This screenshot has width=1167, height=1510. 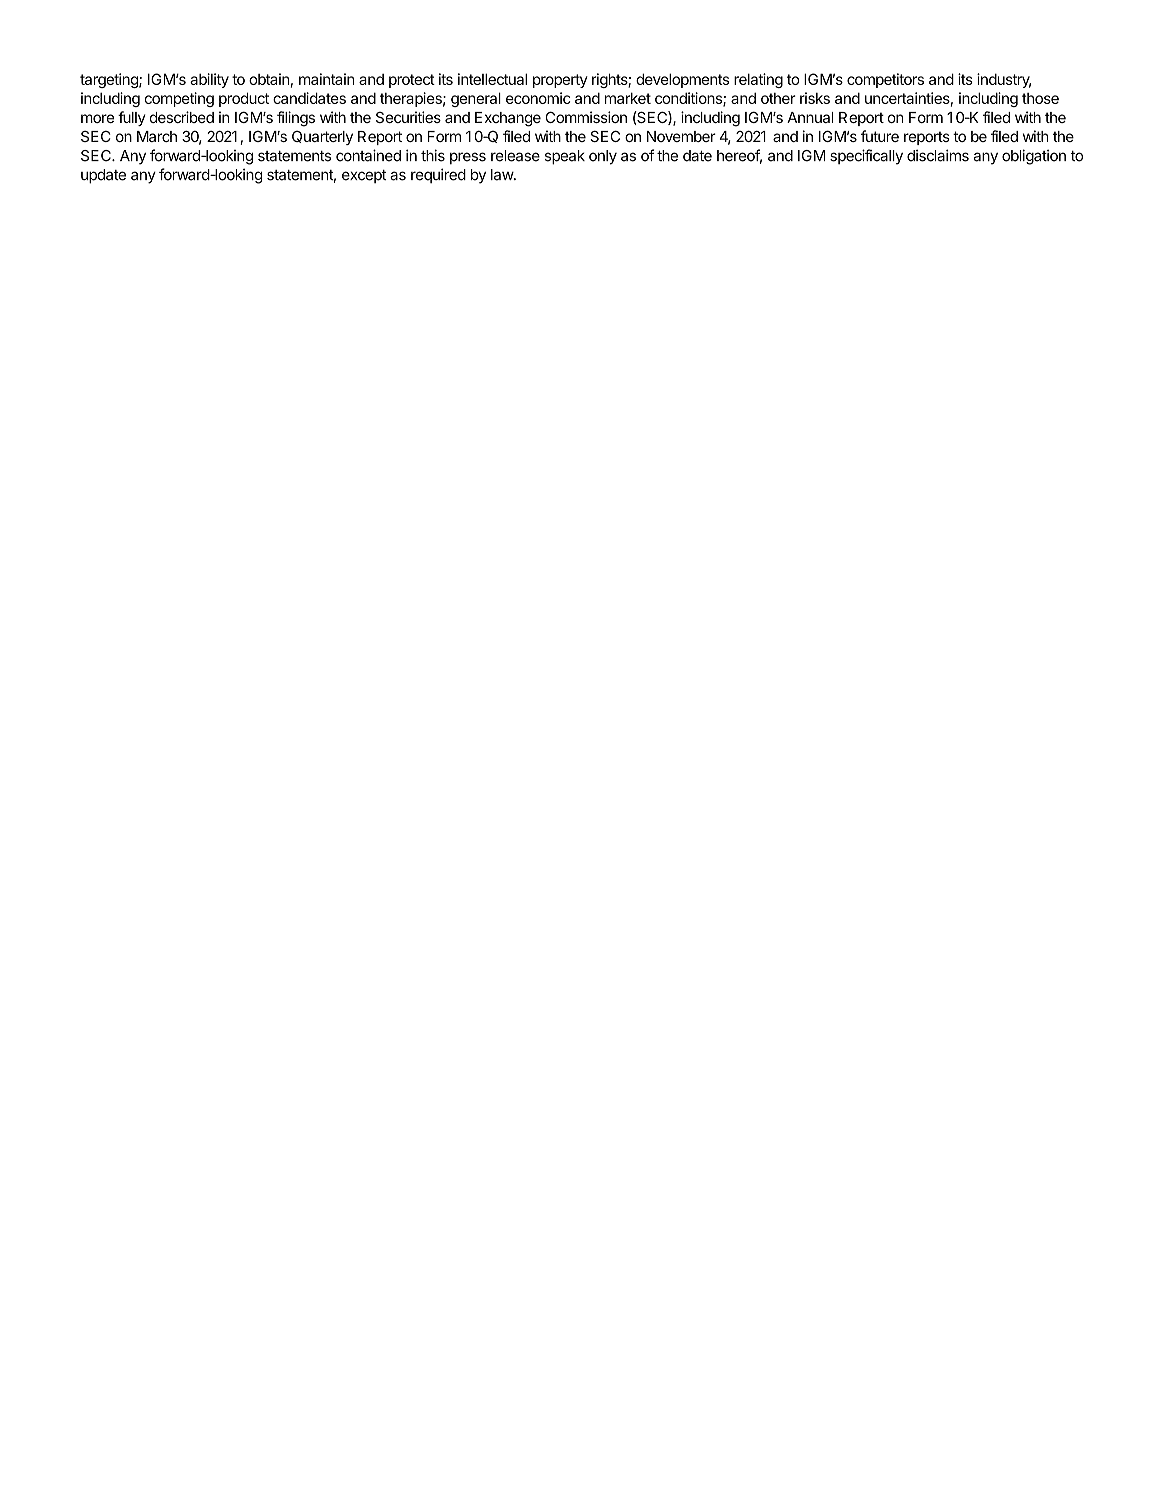 I want to click on November, so click(x=681, y=136).
